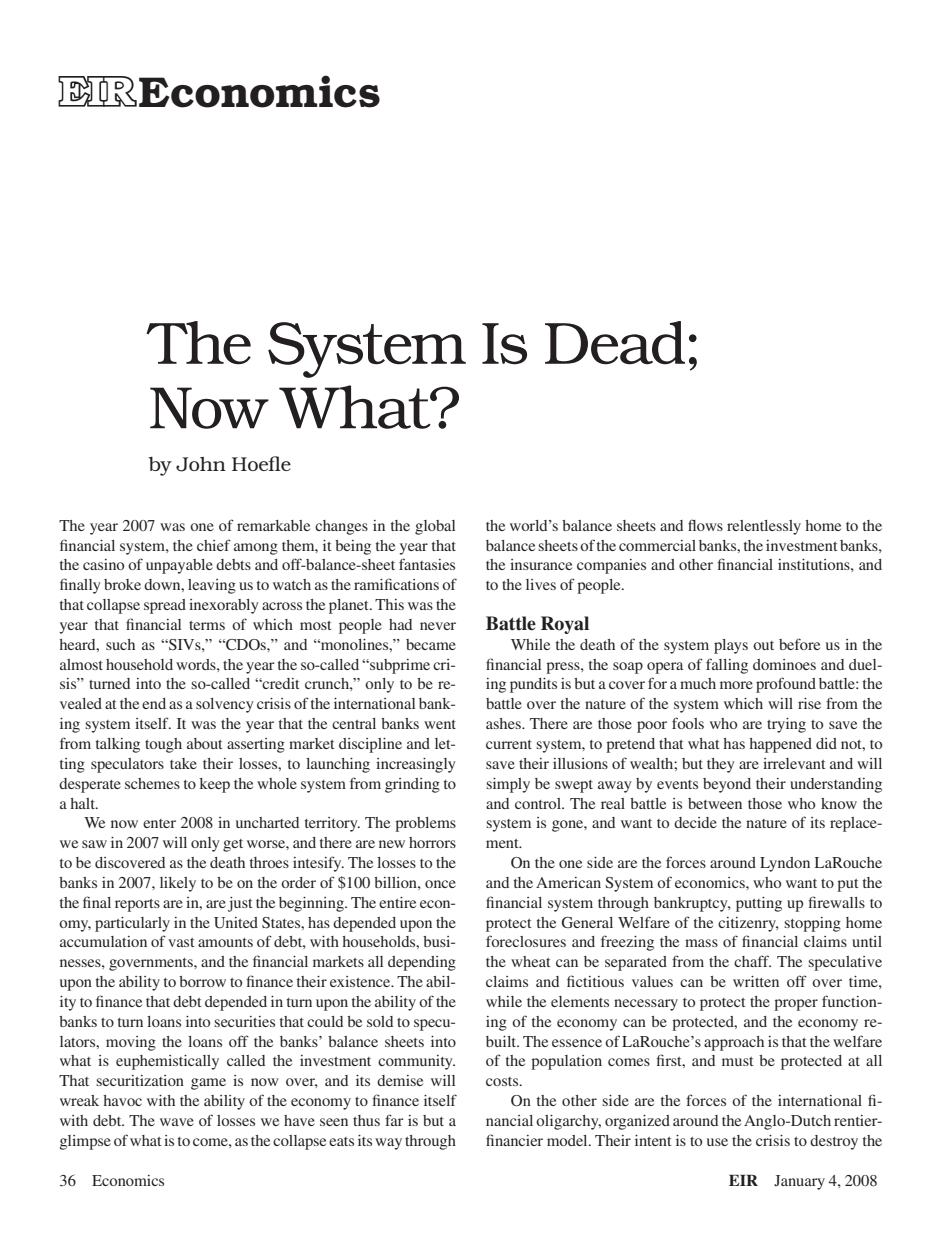  What do you see at coordinates (615, 343) in the screenshot?
I see `Dead` at bounding box center [615, 343].
